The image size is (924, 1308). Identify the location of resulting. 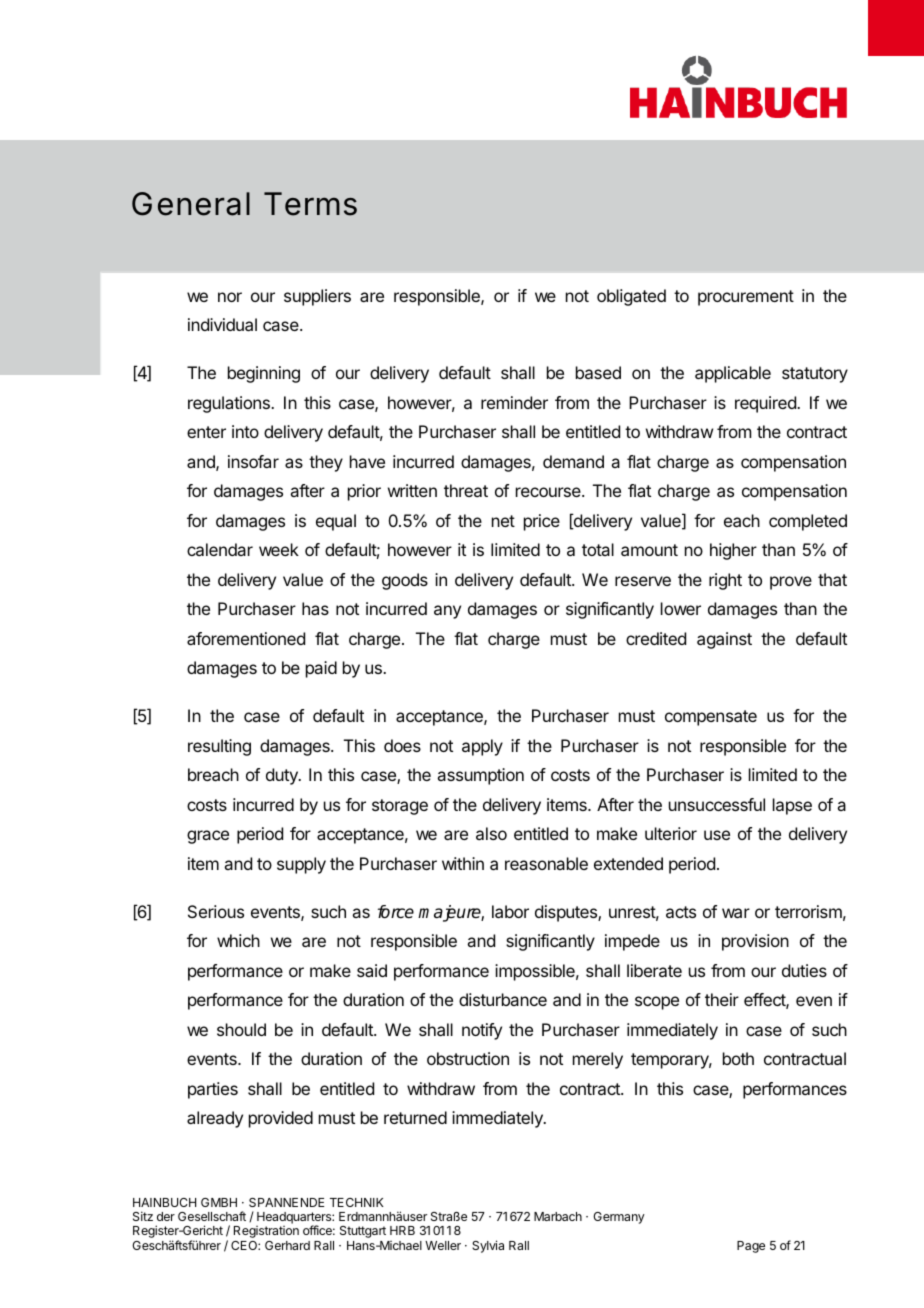
(219, 747).
